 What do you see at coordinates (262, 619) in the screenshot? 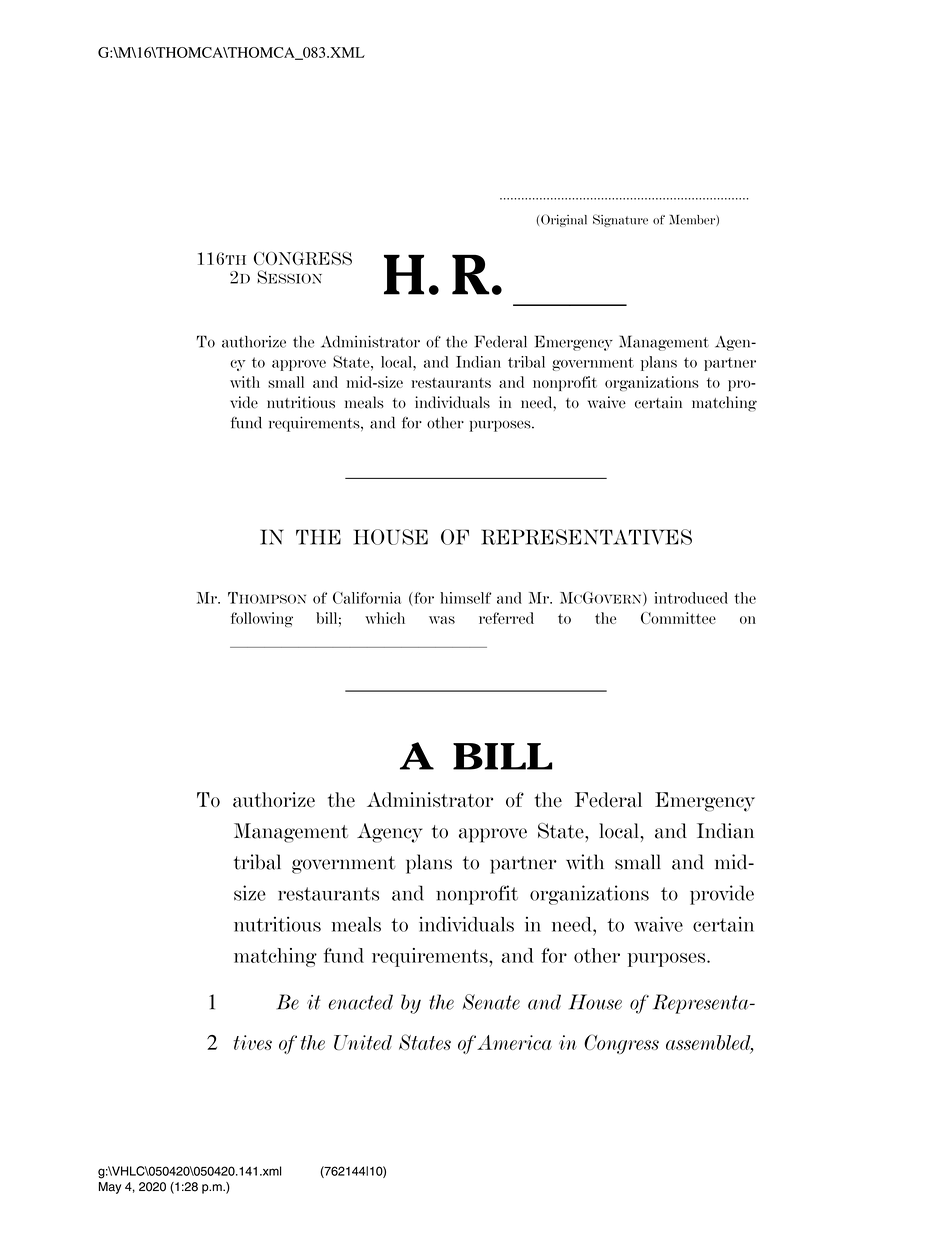
I see `following` at bounding box center [262, 619].
